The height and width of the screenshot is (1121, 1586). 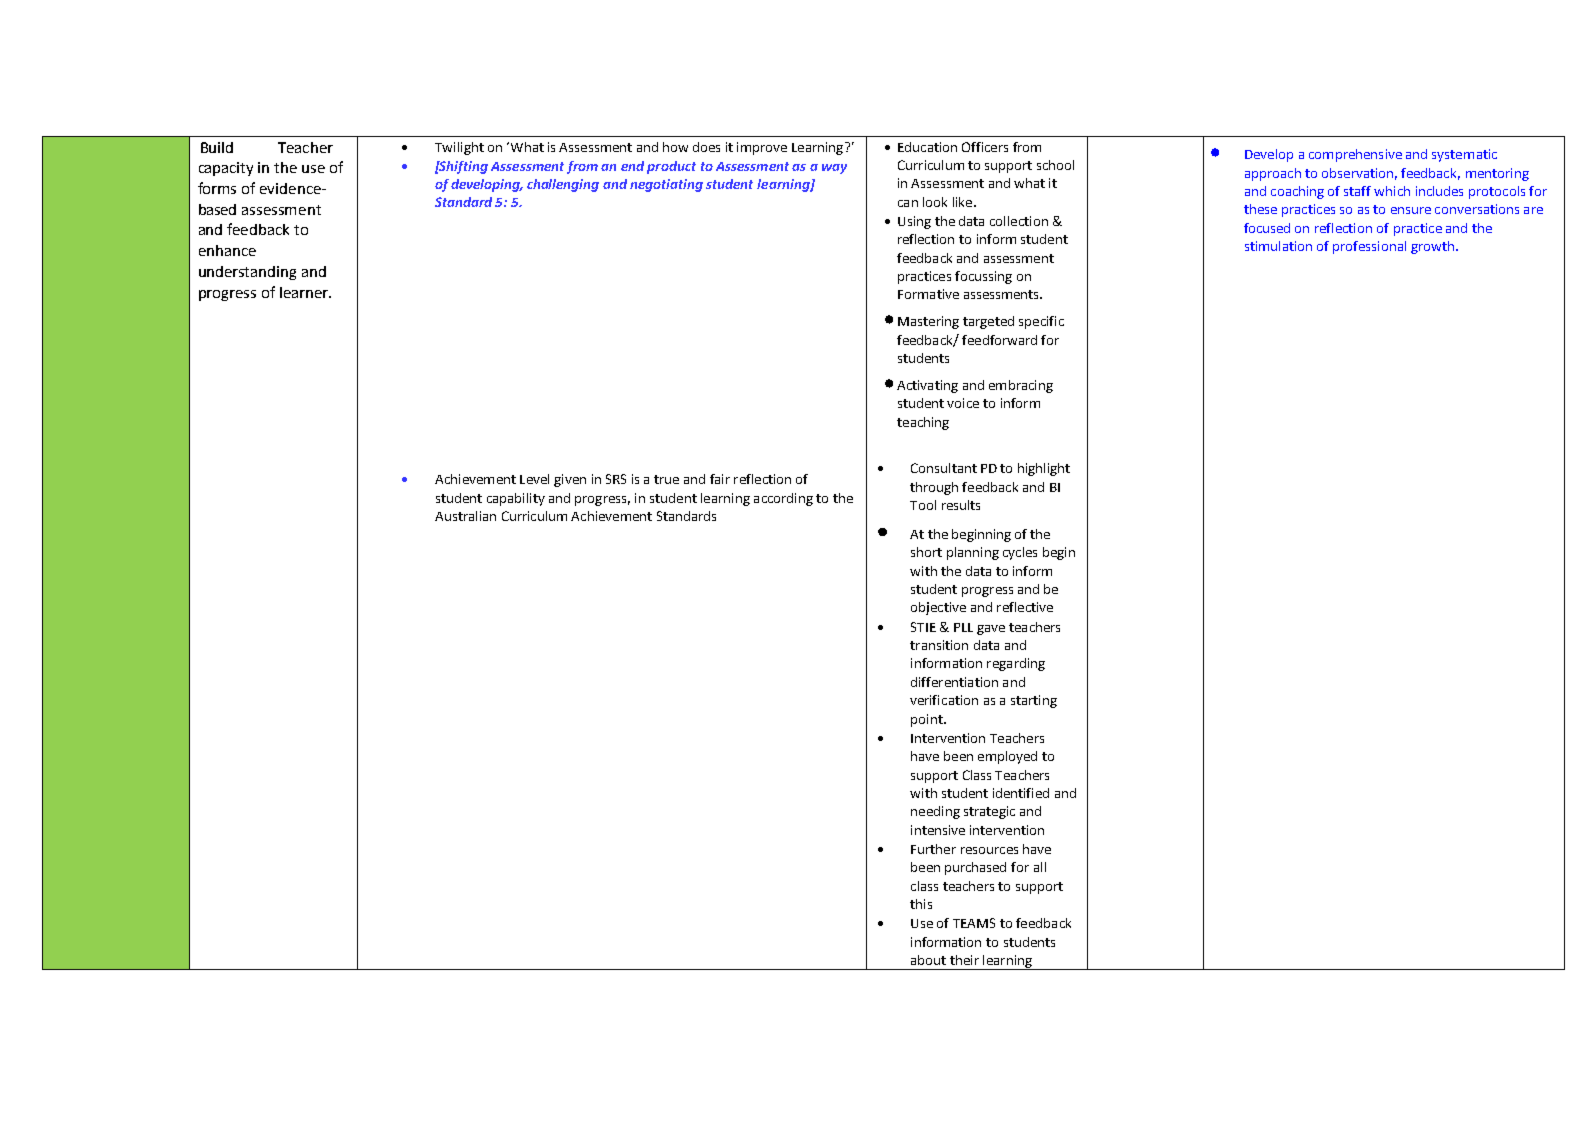 What do you see at coordinates (928, 960) in the screenshot?
I see `about` at bounding box center [928, 960].
